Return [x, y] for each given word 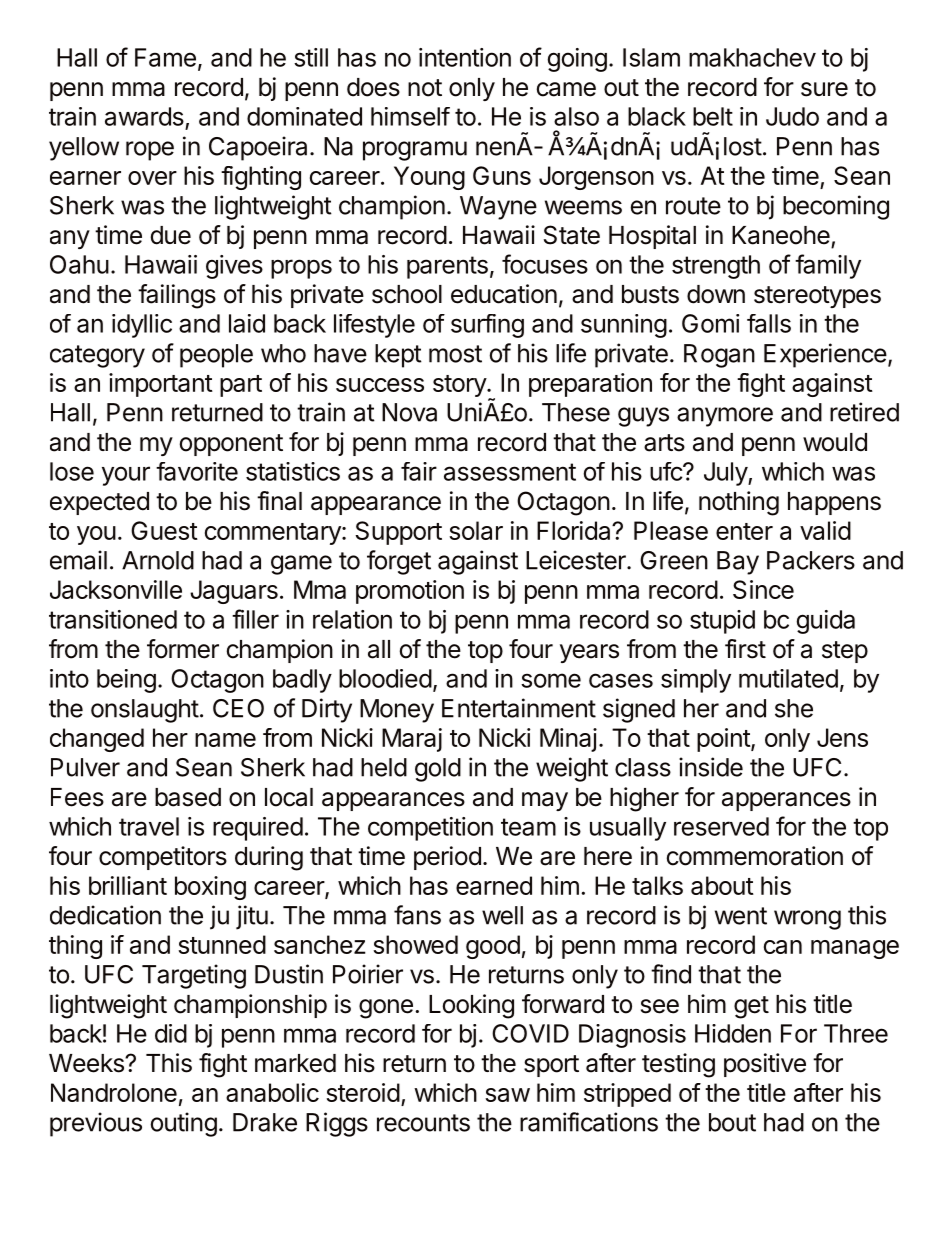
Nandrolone [114, 1092]
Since [763, 589]
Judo [792, 116]
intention [465, 57]
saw [507, 1095]
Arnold [158, 560]
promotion [410, 592]
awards [144, 116]
